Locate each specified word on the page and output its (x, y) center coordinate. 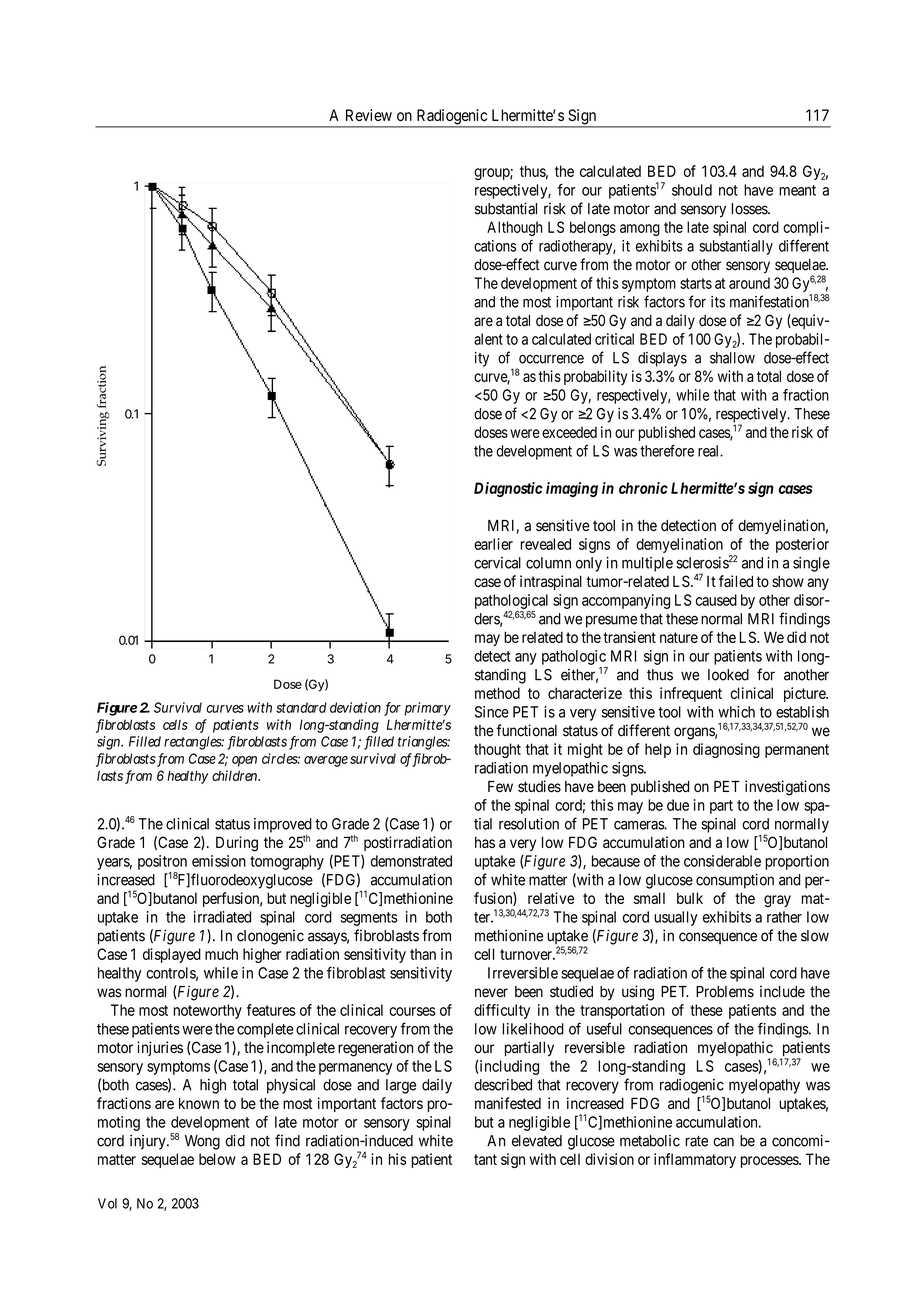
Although (514, 228)
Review (369, 115)
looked (728, 675)
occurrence (551, 359)
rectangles (194, 743)
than (423, 954)
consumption (735, 881)
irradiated (222, 917)
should (692, 190)
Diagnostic (508, 489)
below (217, 1159)
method (497, 693)
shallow (732, 358)
